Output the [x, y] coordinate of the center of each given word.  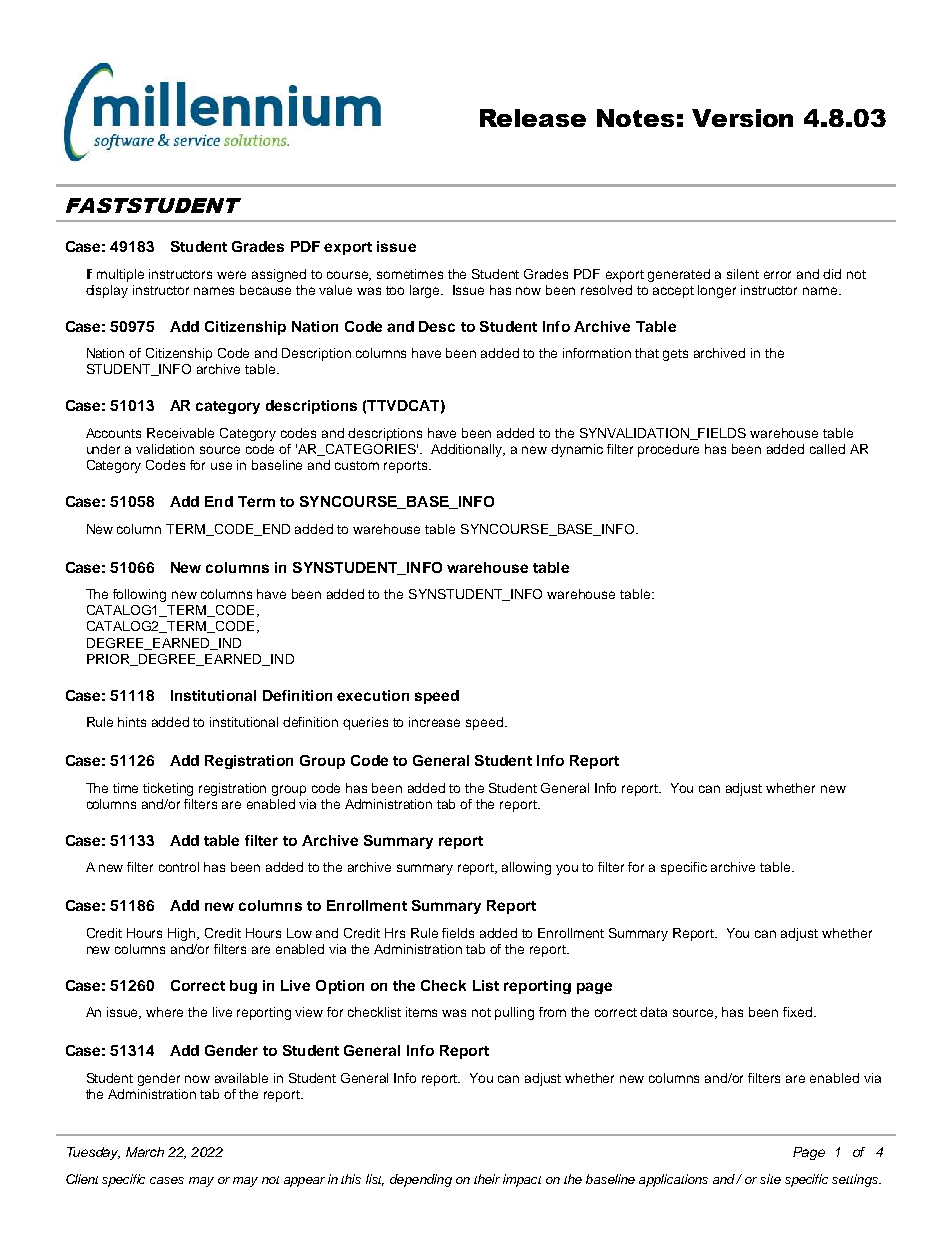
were [231, 275]
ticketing [168, 789]
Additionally [468, 450]
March [145, 1152]
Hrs [395, 933]
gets [675, 355]
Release [533, 118]
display [107, 291]
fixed [799, 1012]
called [827, 449]
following [139, 595]
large [426, 291]
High [183, 934]
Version [742, 118]
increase [434, 722]
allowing [526, 868]
